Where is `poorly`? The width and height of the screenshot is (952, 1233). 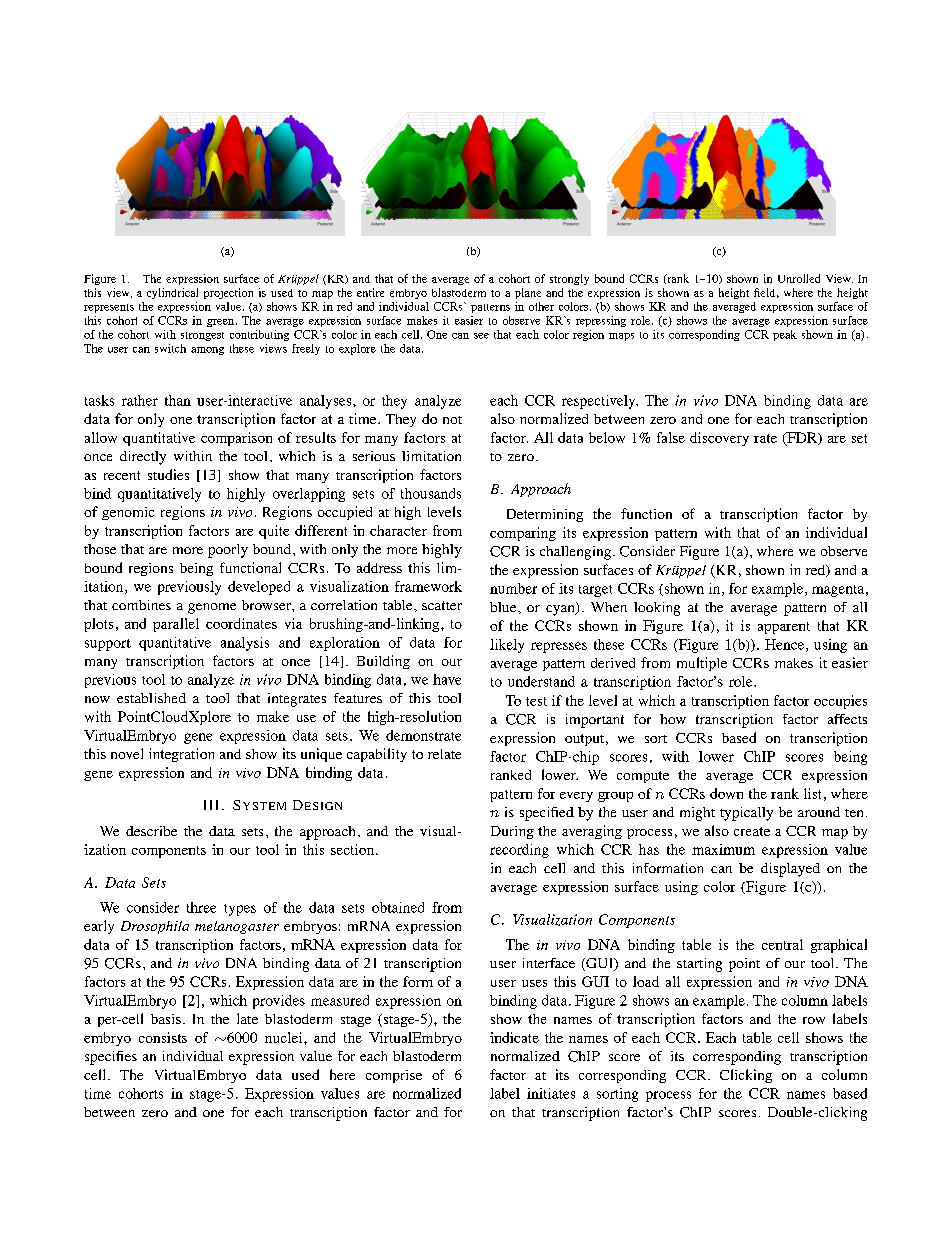 poorly is located at coordinates (228, 551).
